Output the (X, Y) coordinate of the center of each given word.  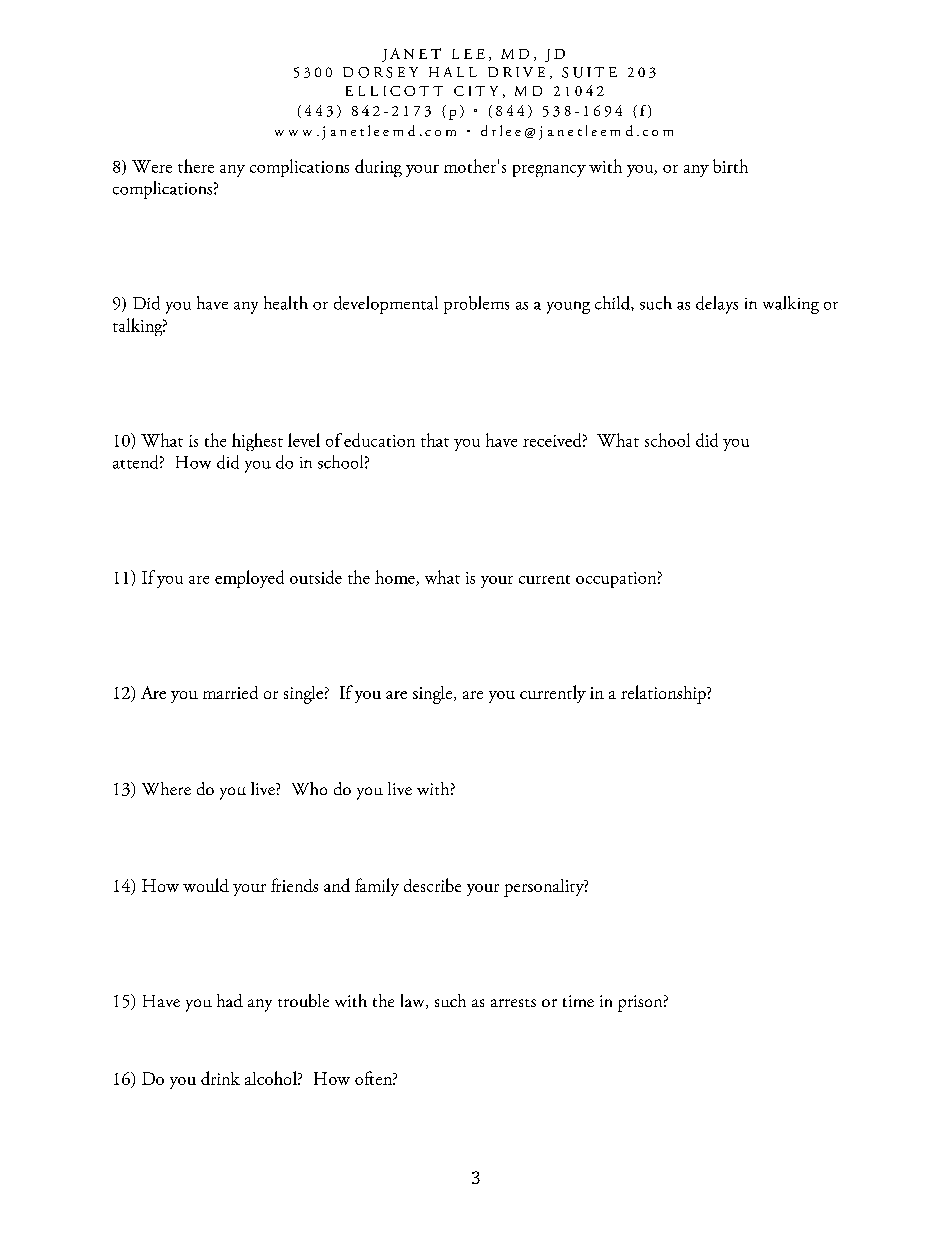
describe (432, 885)
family (377, 887)
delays (717, 305)
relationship (664, 694)
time (578, 1001)
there (196, 166)
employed (249, 579)
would (206, 885)
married (230, 692)
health (286, 303)
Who (309, 788)
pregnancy (549, 171)
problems (476, 305)
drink (220, 1078)
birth (730, 166)
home (396, 578)
